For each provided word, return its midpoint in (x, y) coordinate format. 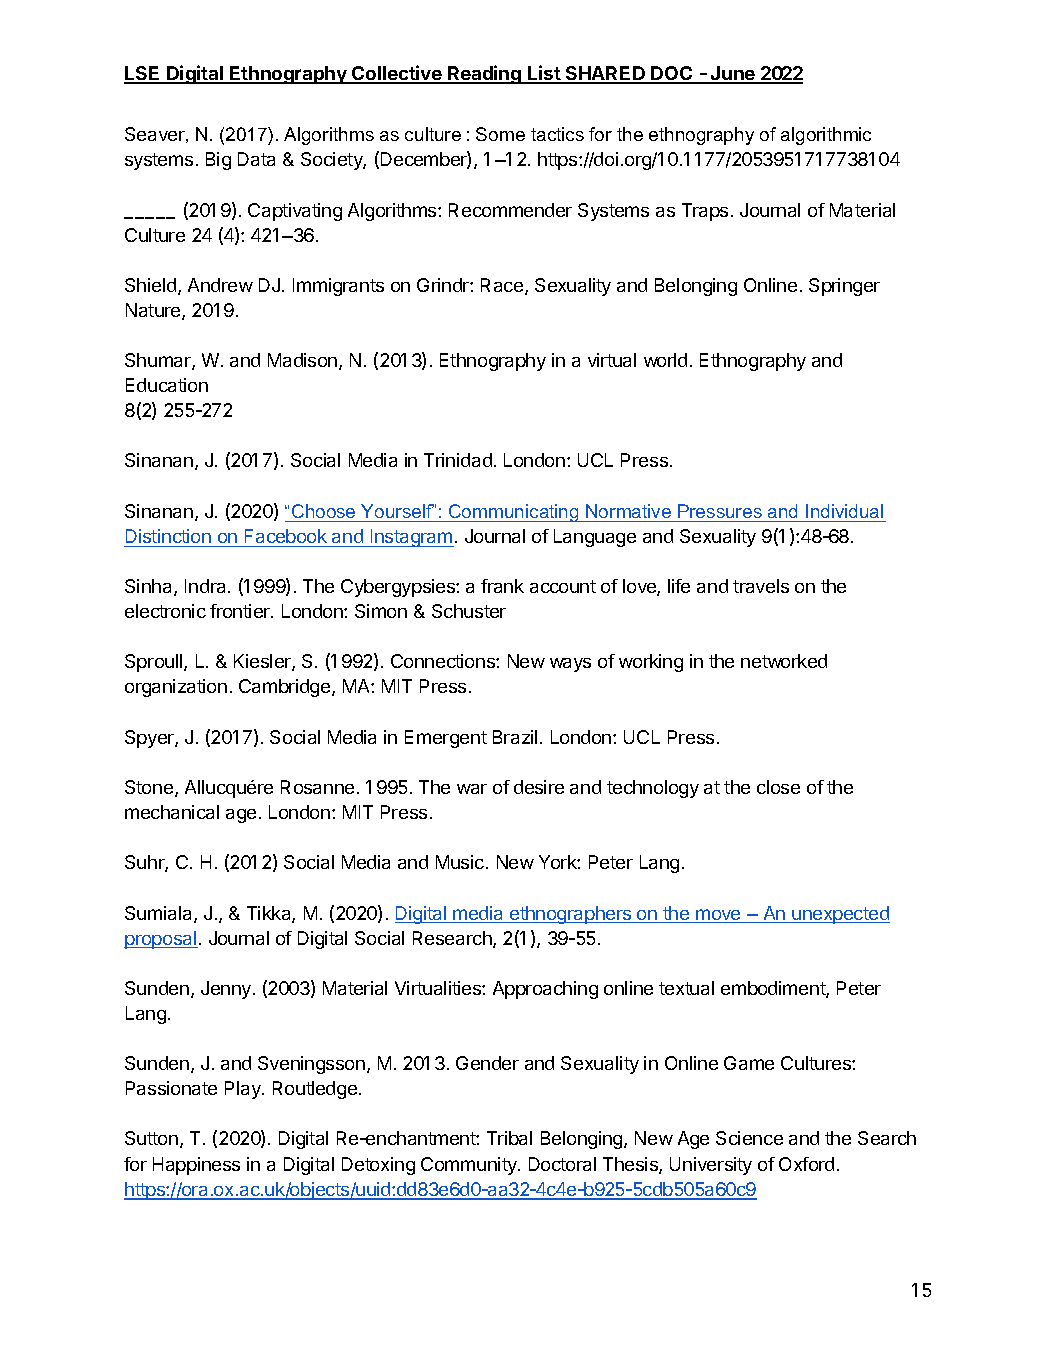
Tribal (509, 1138)
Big (218, 161)
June (733, 74)
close (778, 787)
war (472, 789)
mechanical (172, 812)
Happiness (196, 1166)
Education (167, 385)
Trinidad (458, 460)
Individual (844, 511)
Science (749, 1138)
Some (500, 134)
